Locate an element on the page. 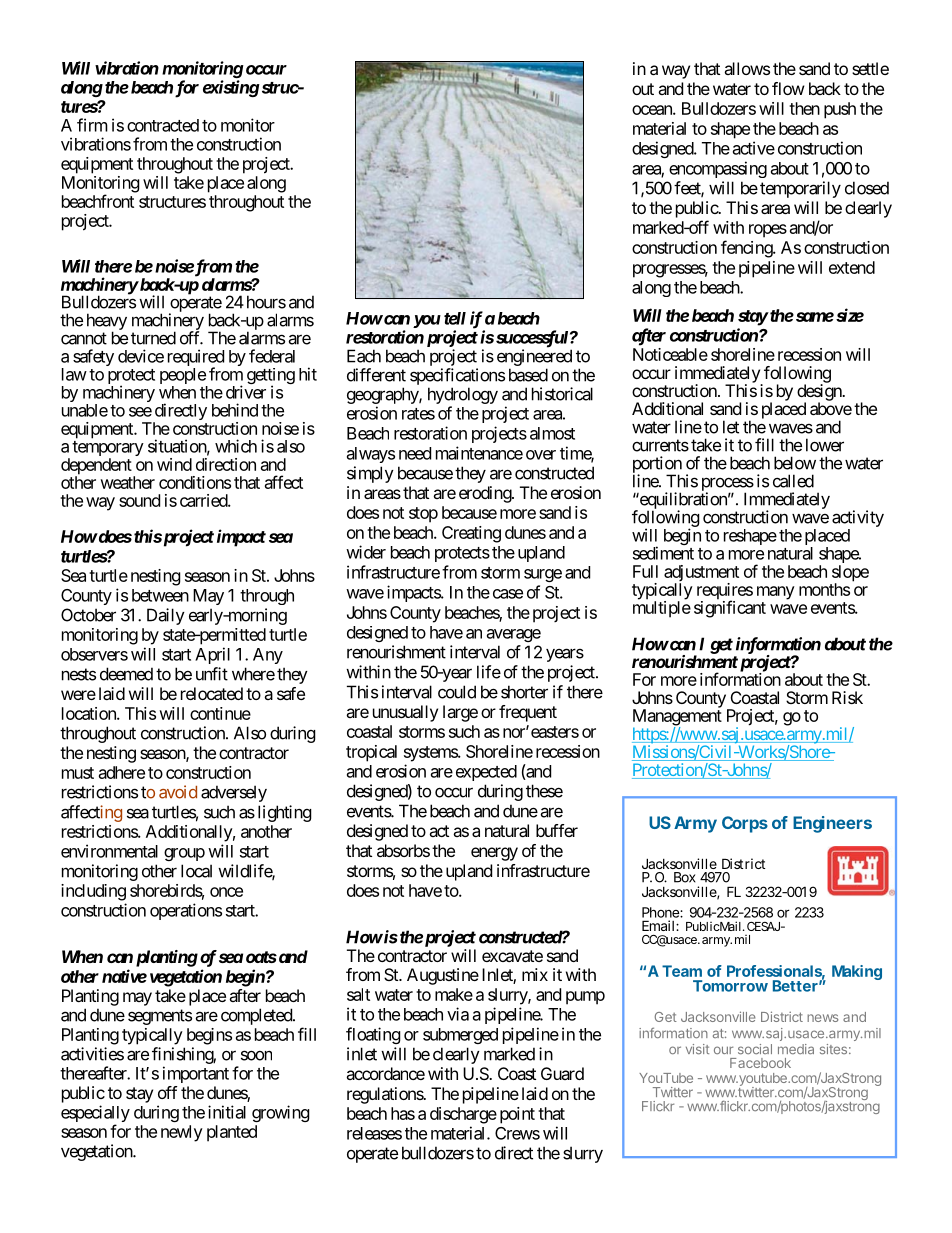  contracted is located at coordinates (163, 125).
